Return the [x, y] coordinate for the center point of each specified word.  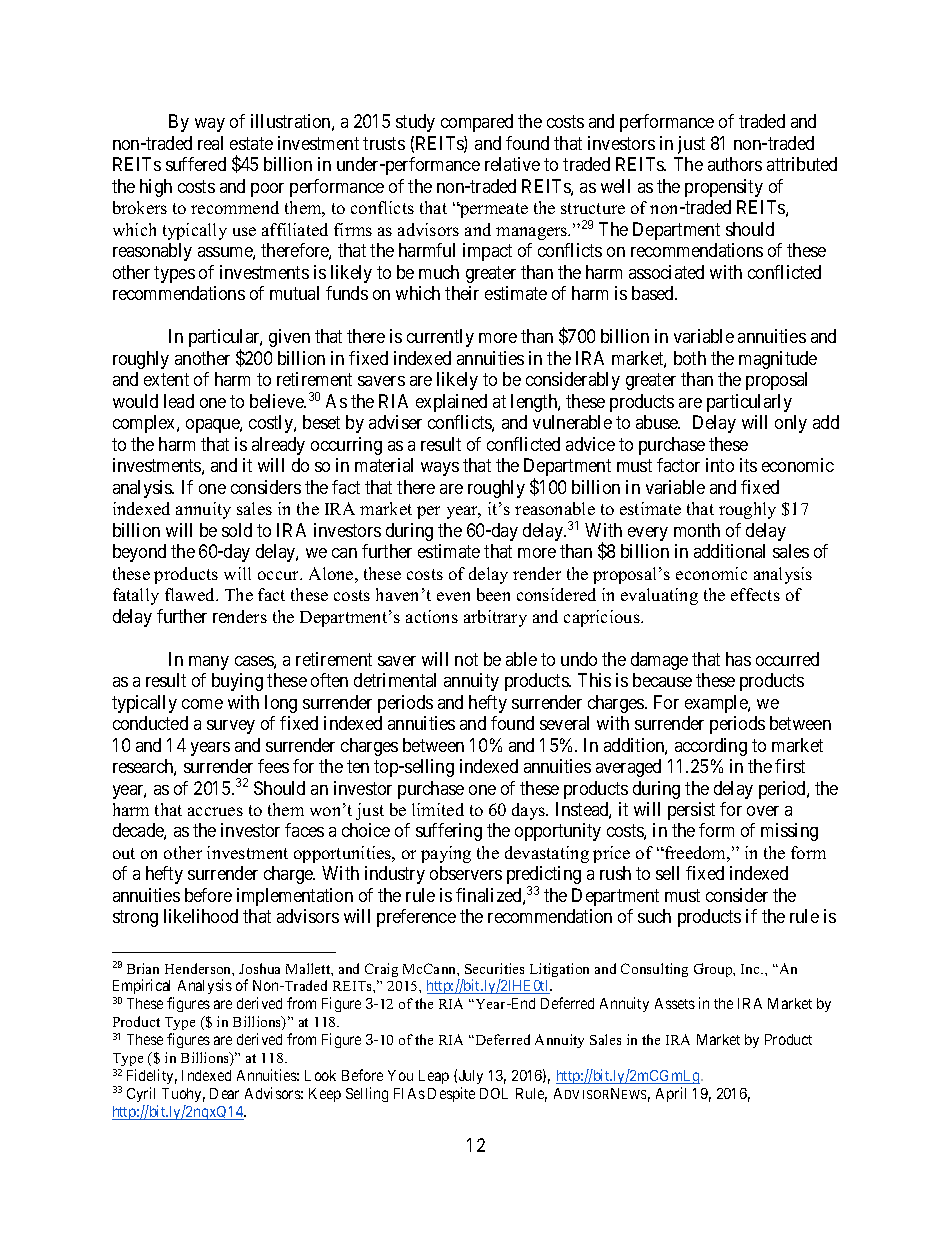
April [671, 1094]
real [210, 143]
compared [477, 123]
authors [735, 164]
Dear [224, 1093]
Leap [434, 1077]
